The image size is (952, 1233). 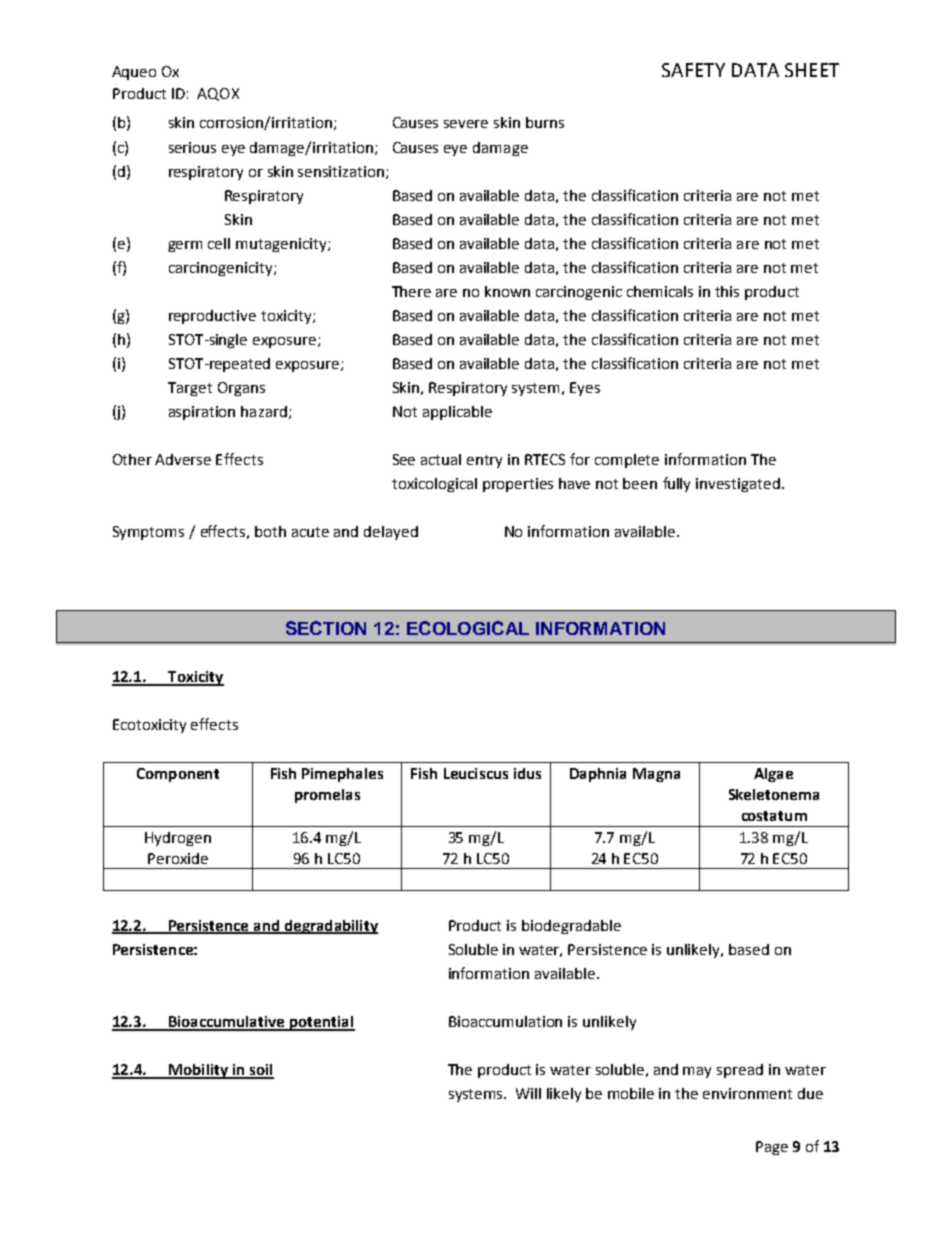 I want to click on severe, so click(x=466, y=124).
